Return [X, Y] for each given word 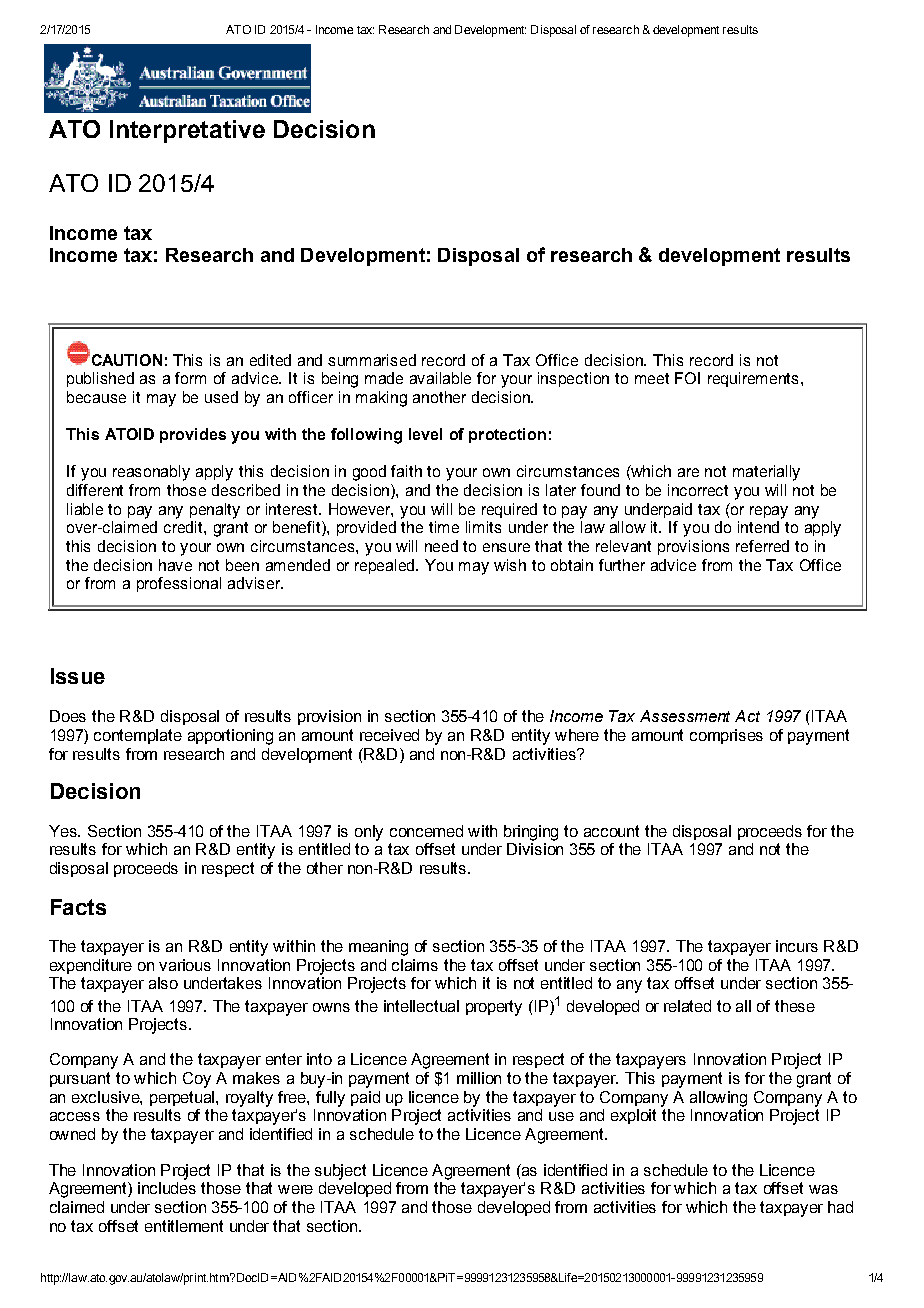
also [163, 983]
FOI [687, 378]
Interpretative [187, 131]
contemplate [138, 736]
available [440, 378]
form [190, 378]
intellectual [421, 1006]
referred [762, 546]
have [175, 565]
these [795, 1006]
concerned [426, 831]
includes [167, 1188]
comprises [726, 736]
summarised [372, 360]
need [441, 546]
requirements [753, 379]
